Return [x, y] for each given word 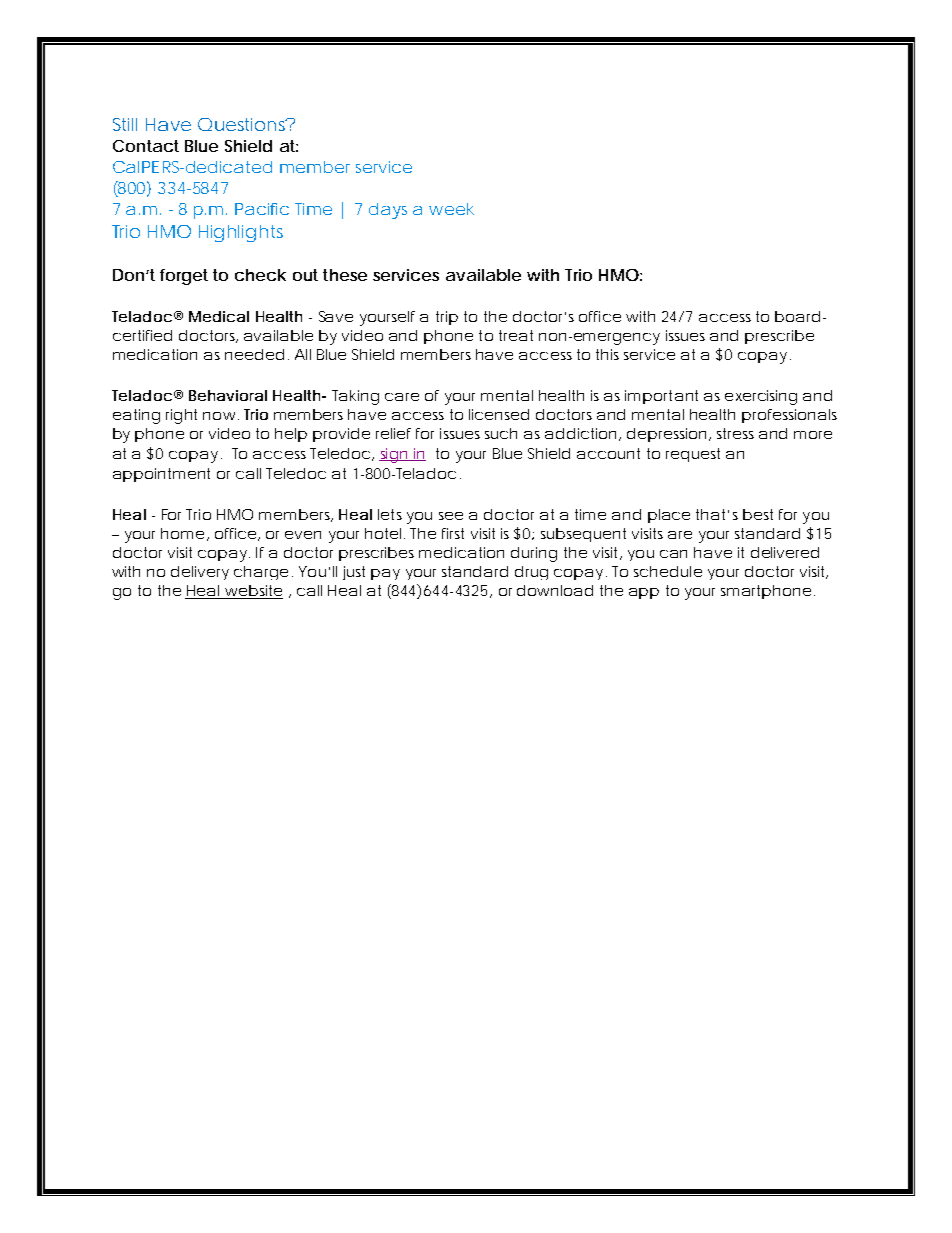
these [345, 275]
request [693, 455]
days [388, 211]
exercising [761, 397]
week [451, 209]
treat [516, 335]
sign [394, 455]
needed [254, 354]
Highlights [241, 233]
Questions [244, 124]
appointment [161, 475]
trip [447, 318]
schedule [668, 571]
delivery [200, 573]
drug [531, 573]
